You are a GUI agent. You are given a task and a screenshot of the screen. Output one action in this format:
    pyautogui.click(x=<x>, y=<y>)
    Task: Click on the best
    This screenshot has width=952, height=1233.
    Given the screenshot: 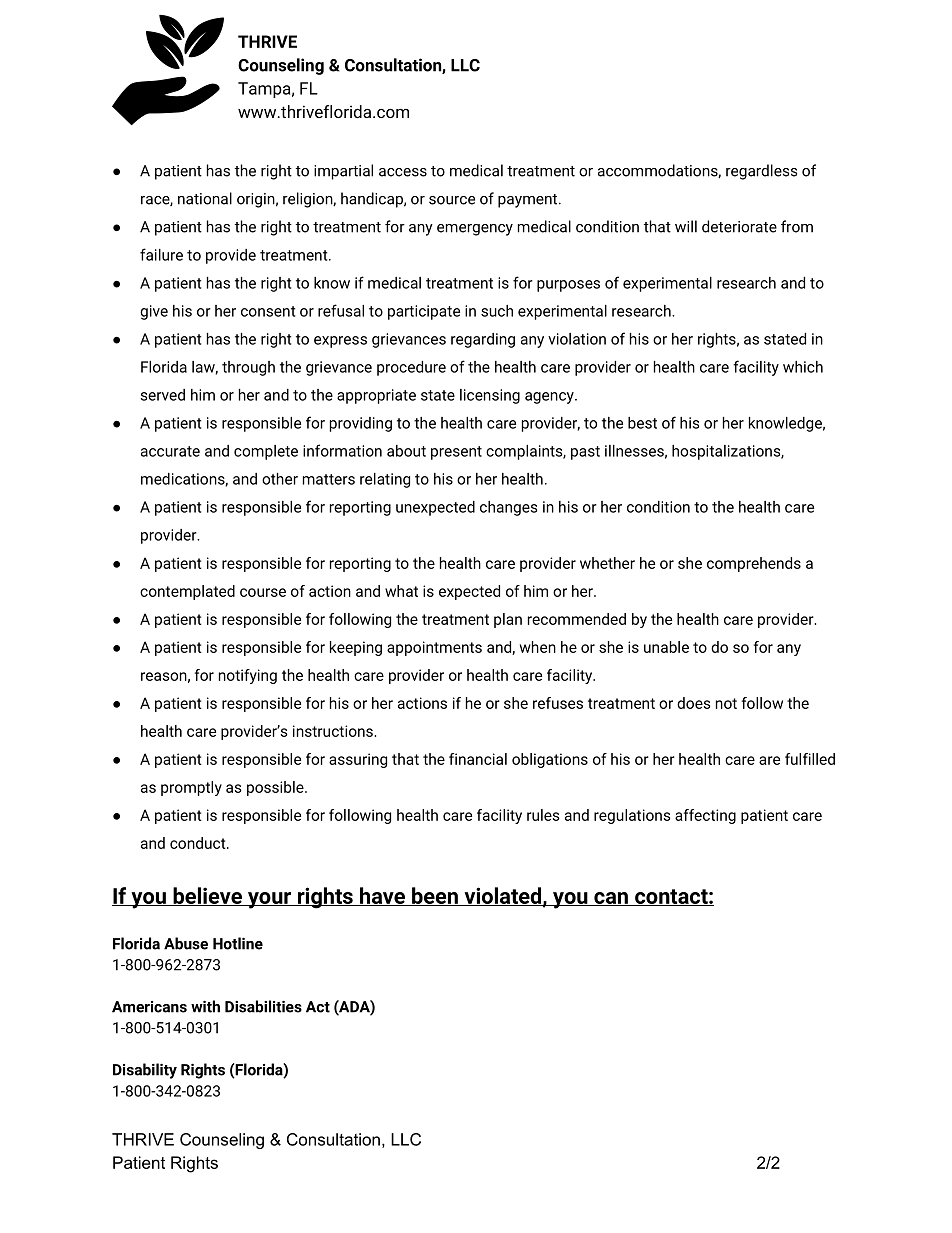 What is the action you would take?
    pyautogui.click(x=642, y=423)
